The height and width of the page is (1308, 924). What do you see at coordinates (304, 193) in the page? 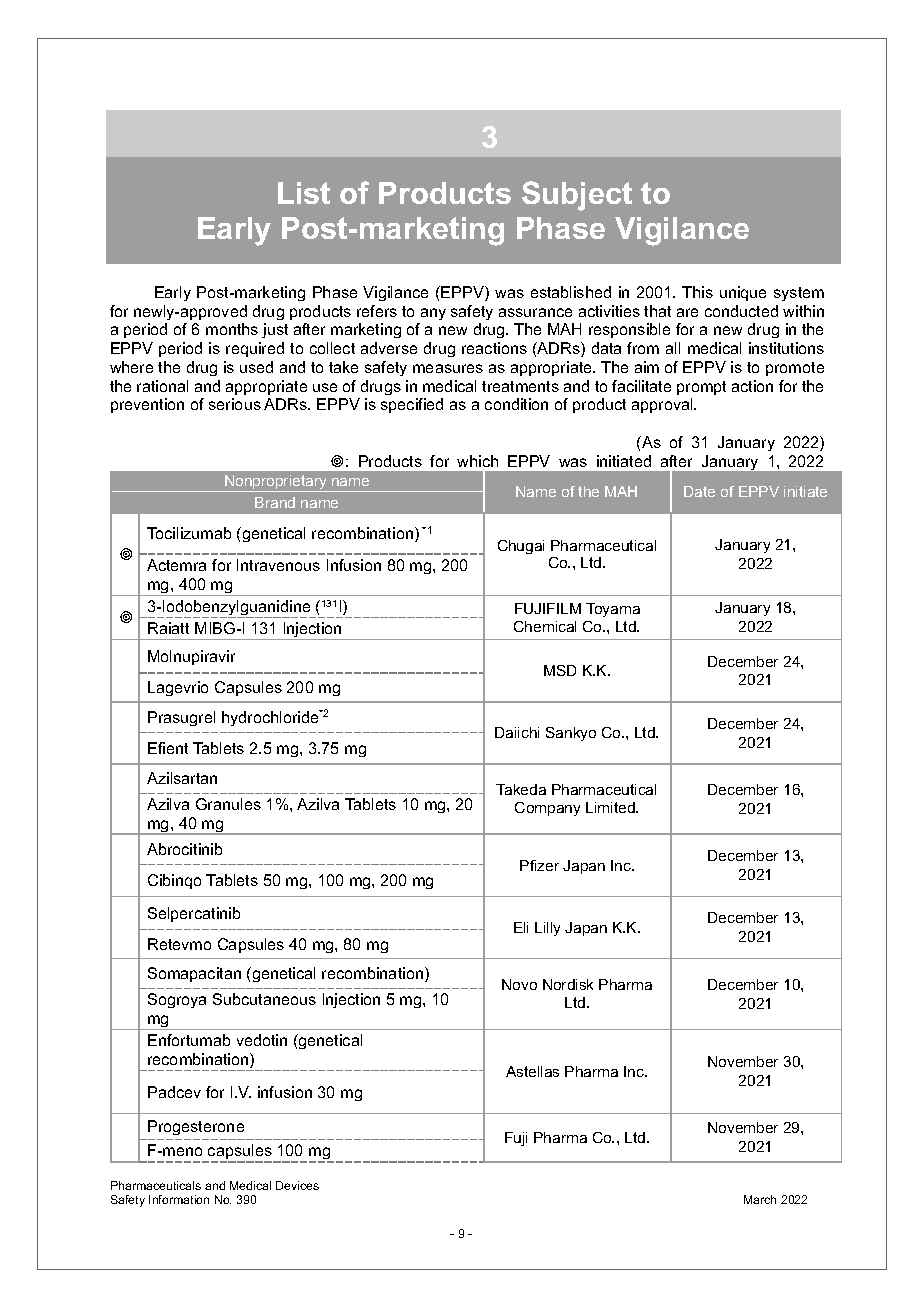
I see `List` at bounding box center [304, 193].
